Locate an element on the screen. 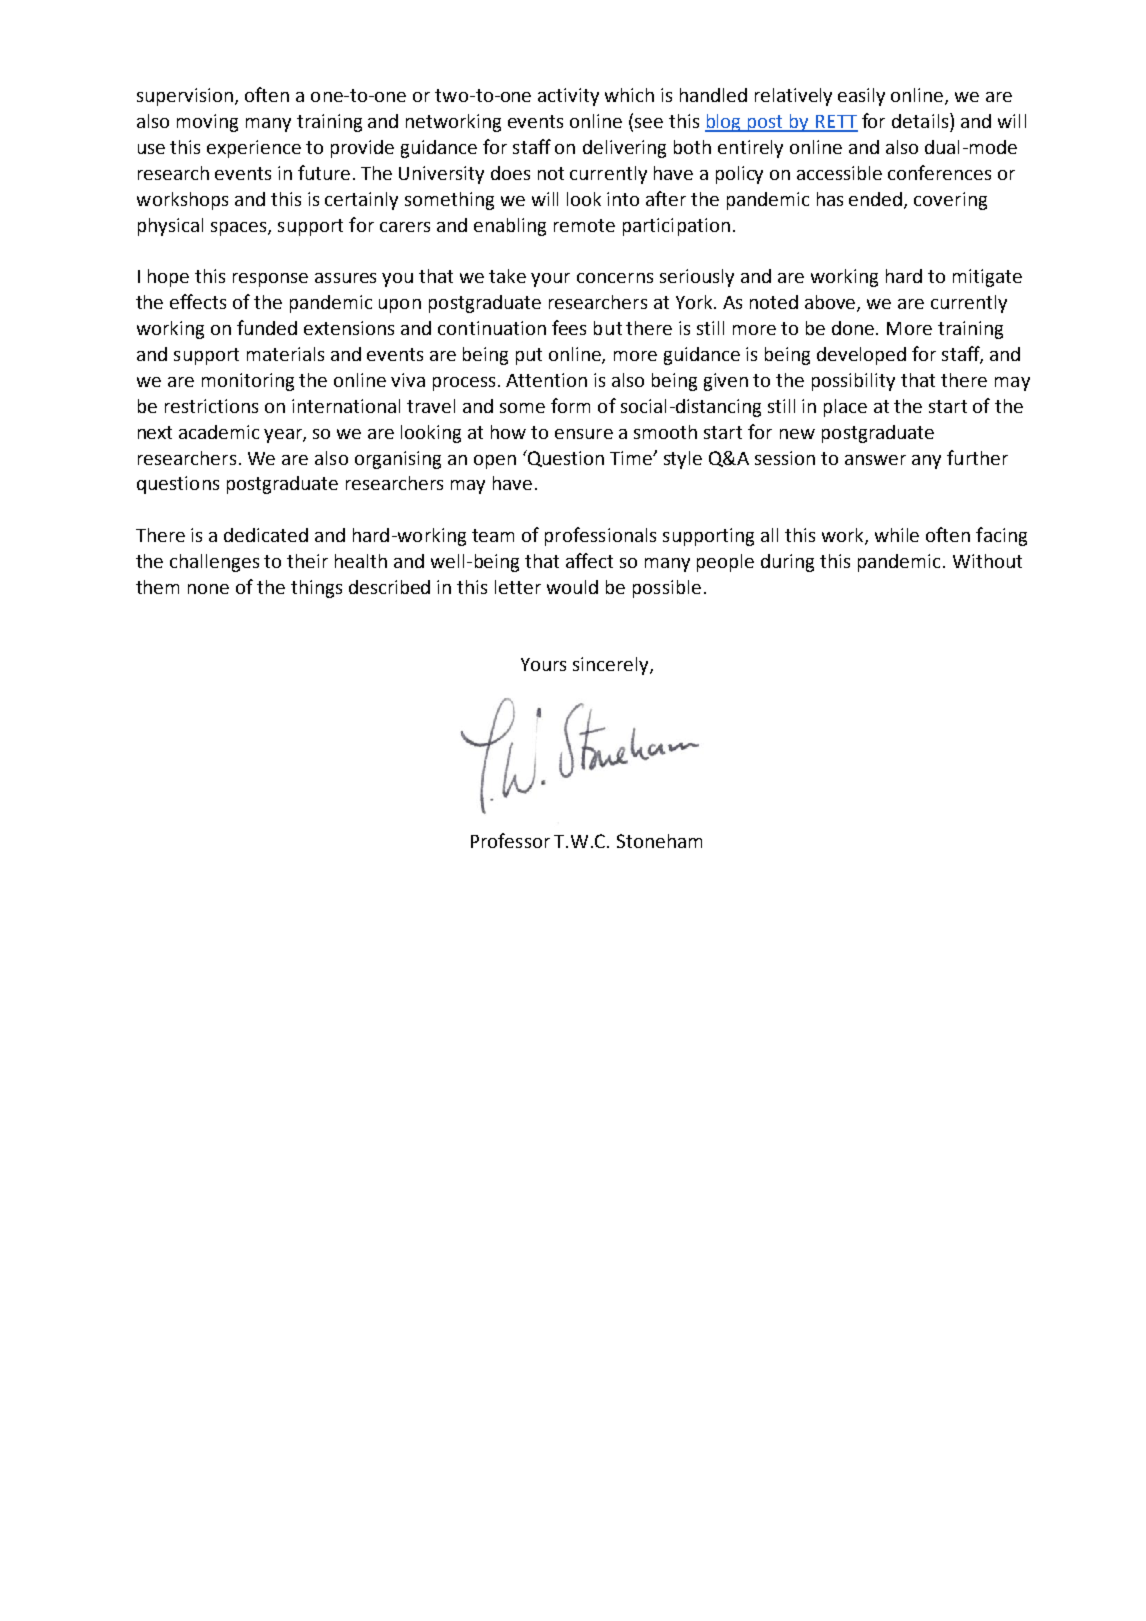 Image resolution: width=1146 pixels, height=1621 pixels. activity is located at coordinates (568, 97).
